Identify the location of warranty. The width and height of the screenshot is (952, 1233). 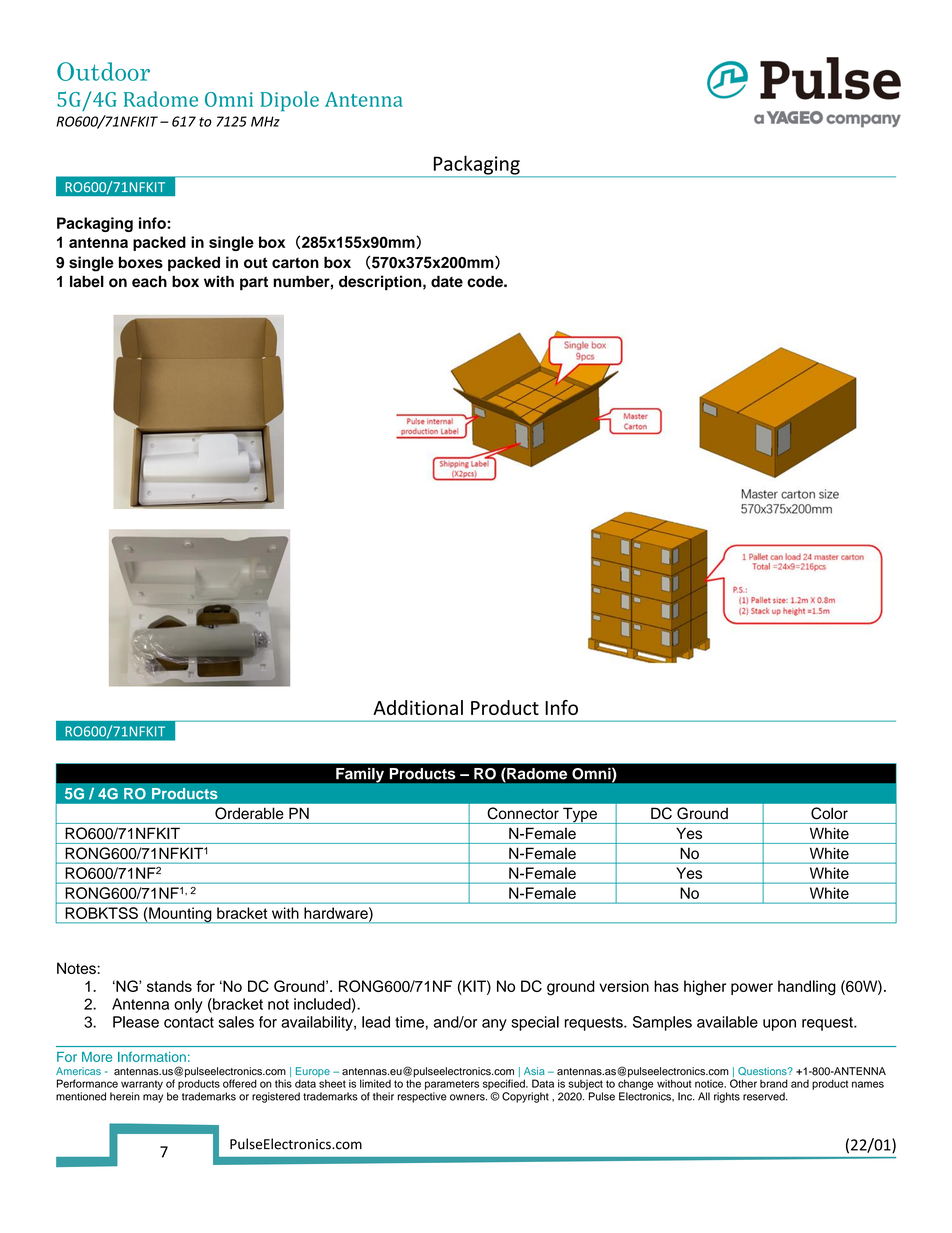
(142, 1085).
